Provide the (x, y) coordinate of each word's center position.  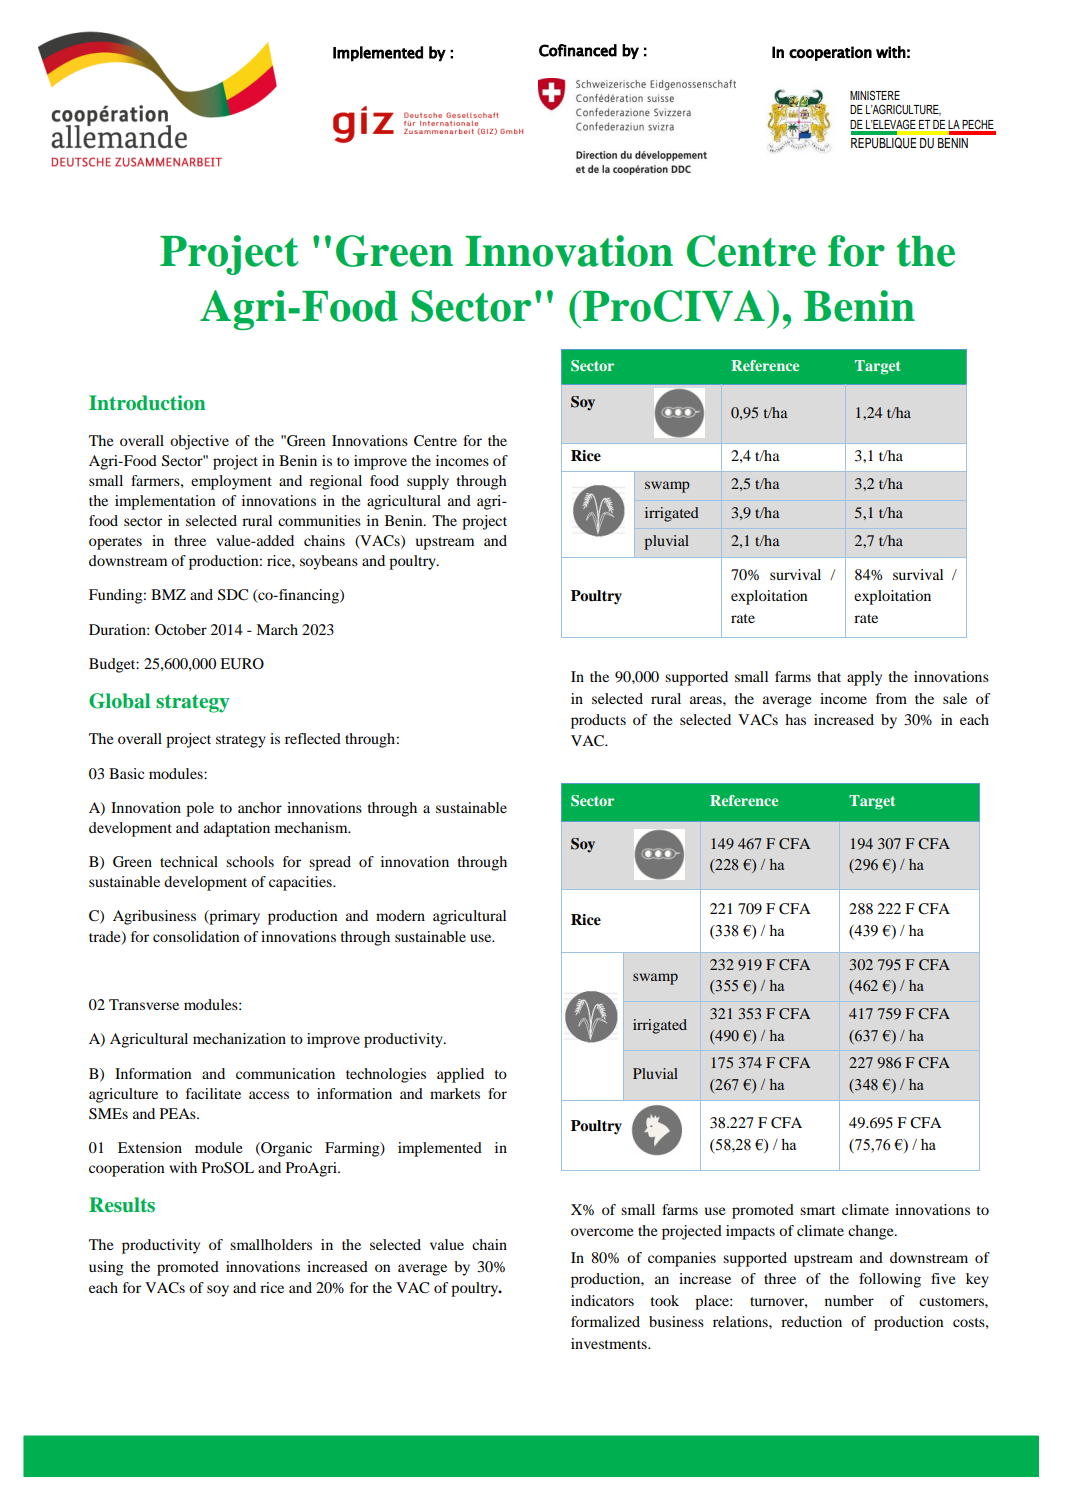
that (829, 676)
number (849, 1300)
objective (199, 442)
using (106, 1268)
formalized (605, 1321)
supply (428, 482)
